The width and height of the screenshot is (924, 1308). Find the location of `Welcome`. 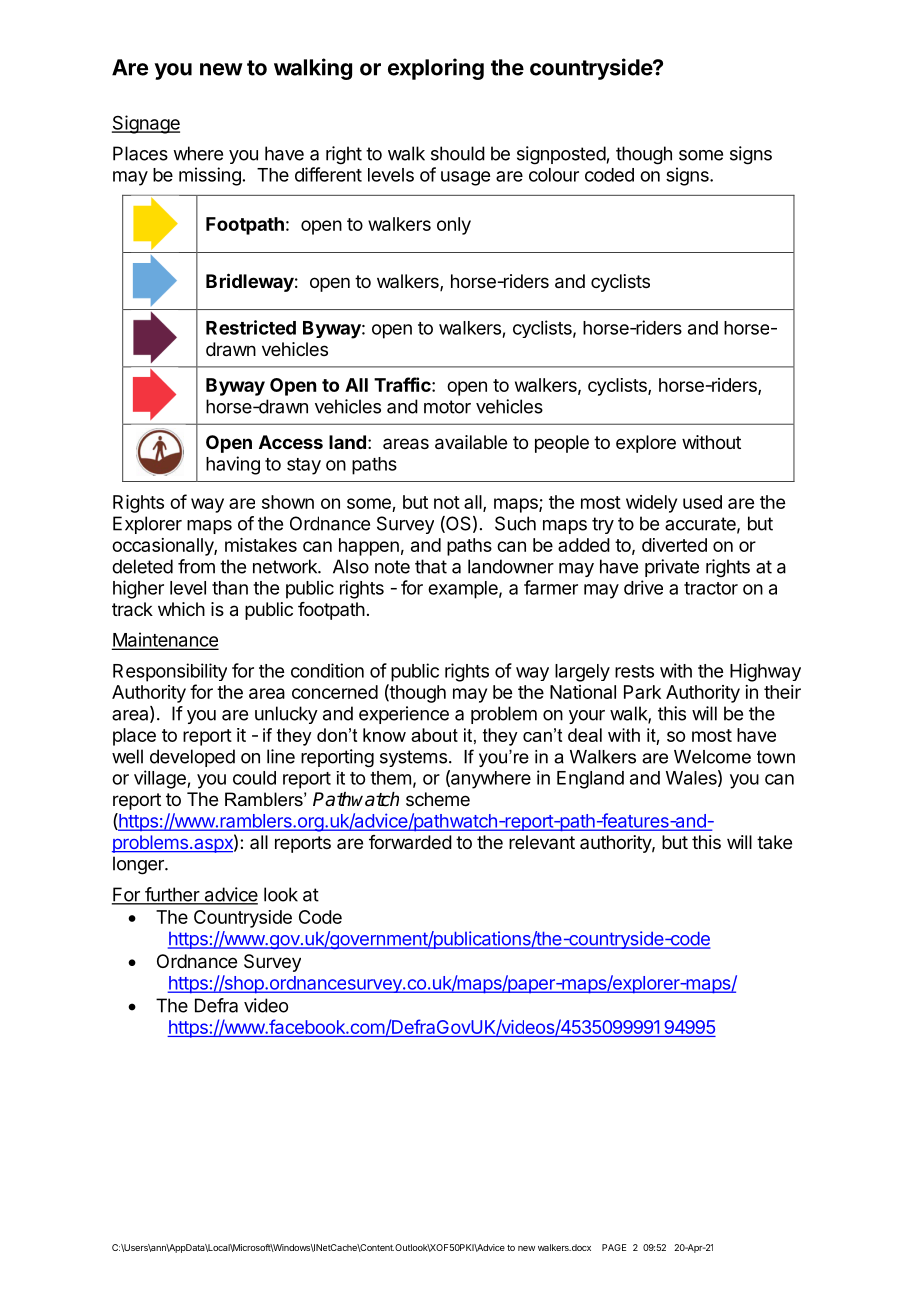

Welcome is located at coordinates (712, 757).
